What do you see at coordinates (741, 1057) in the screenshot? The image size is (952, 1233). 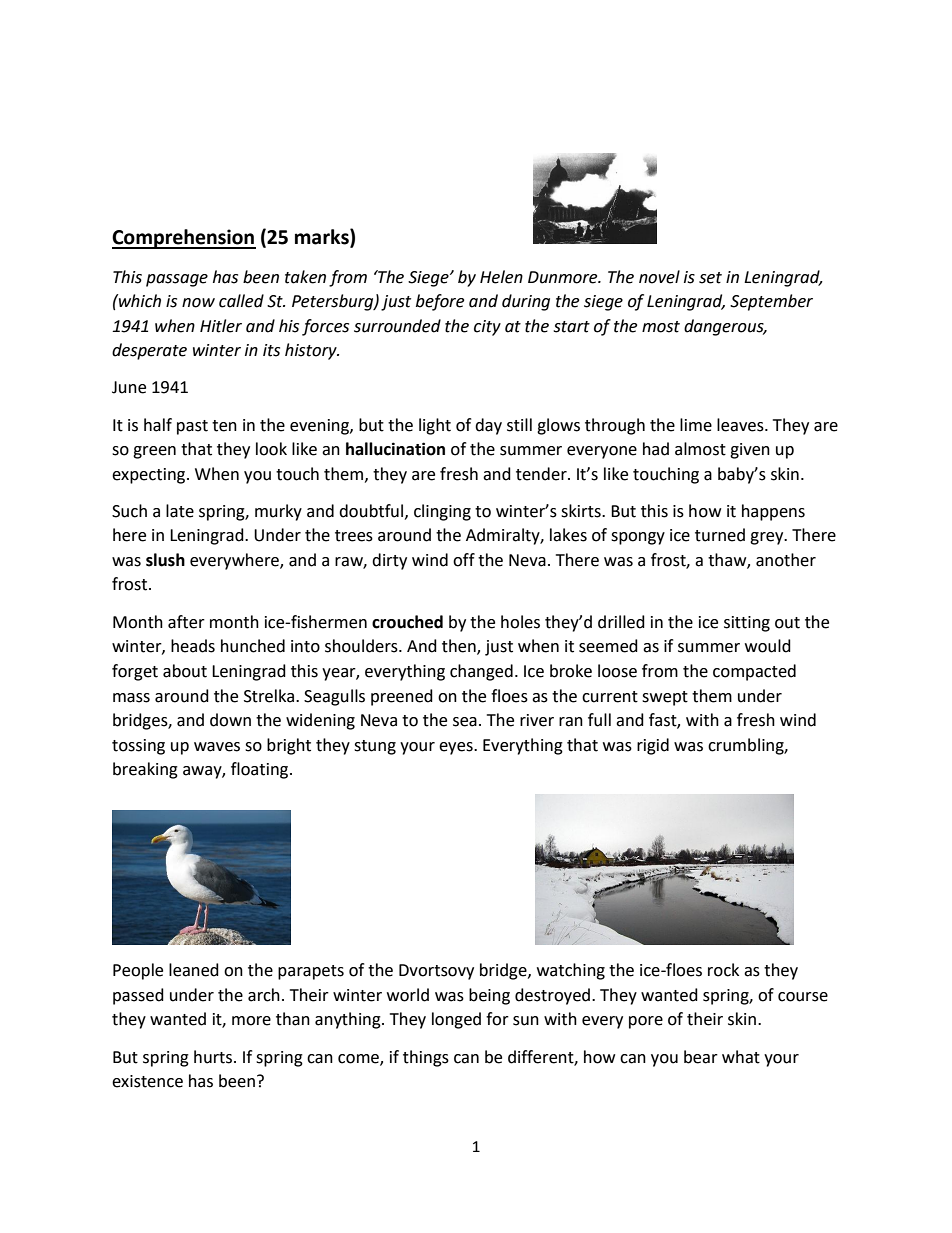 I see `what` at bounding box center [741, 1057].
